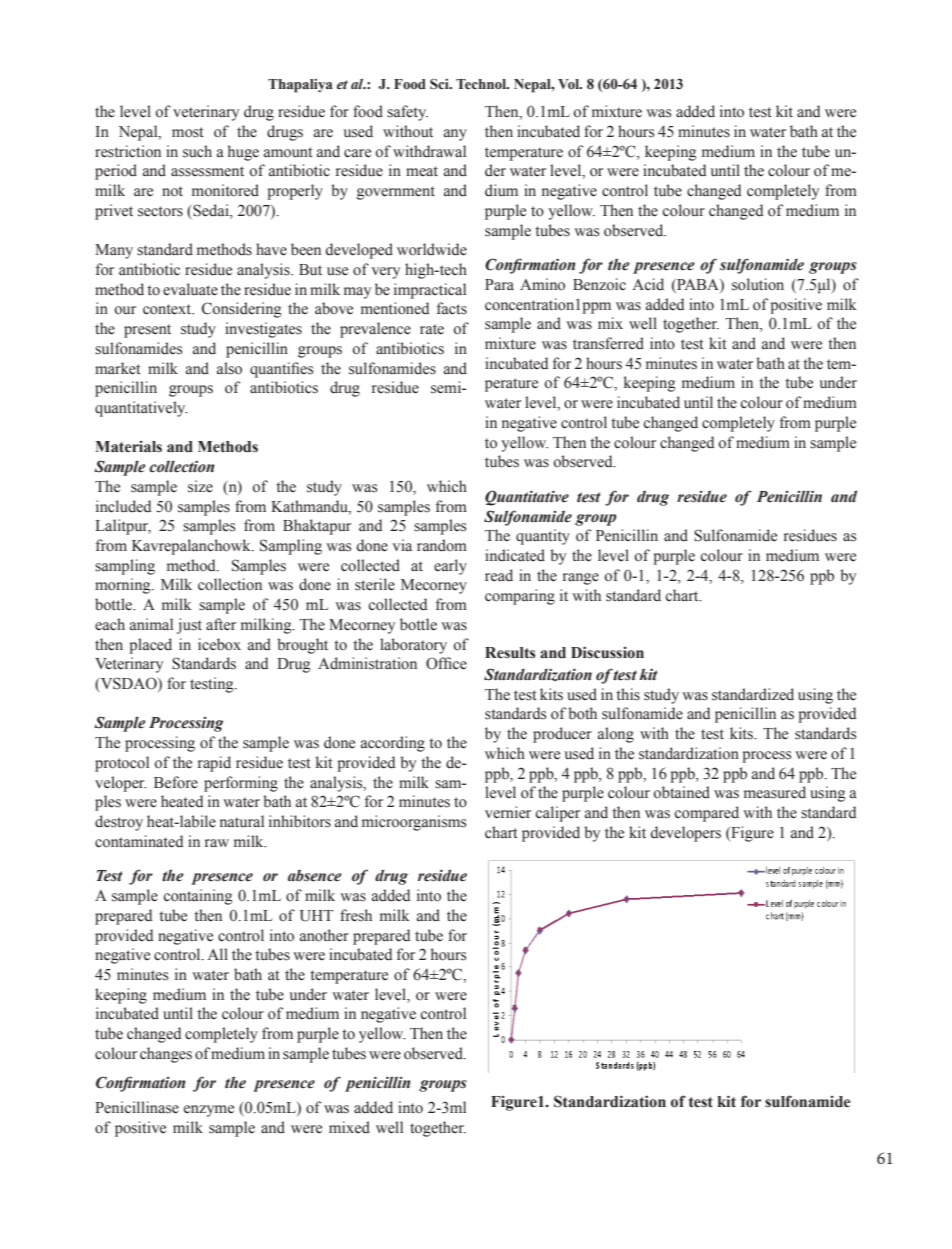 The image size is (952, 1249). What do you see at coordinates (198, 897) in the document?
I see `containing` at bounding box center [198, 897].
